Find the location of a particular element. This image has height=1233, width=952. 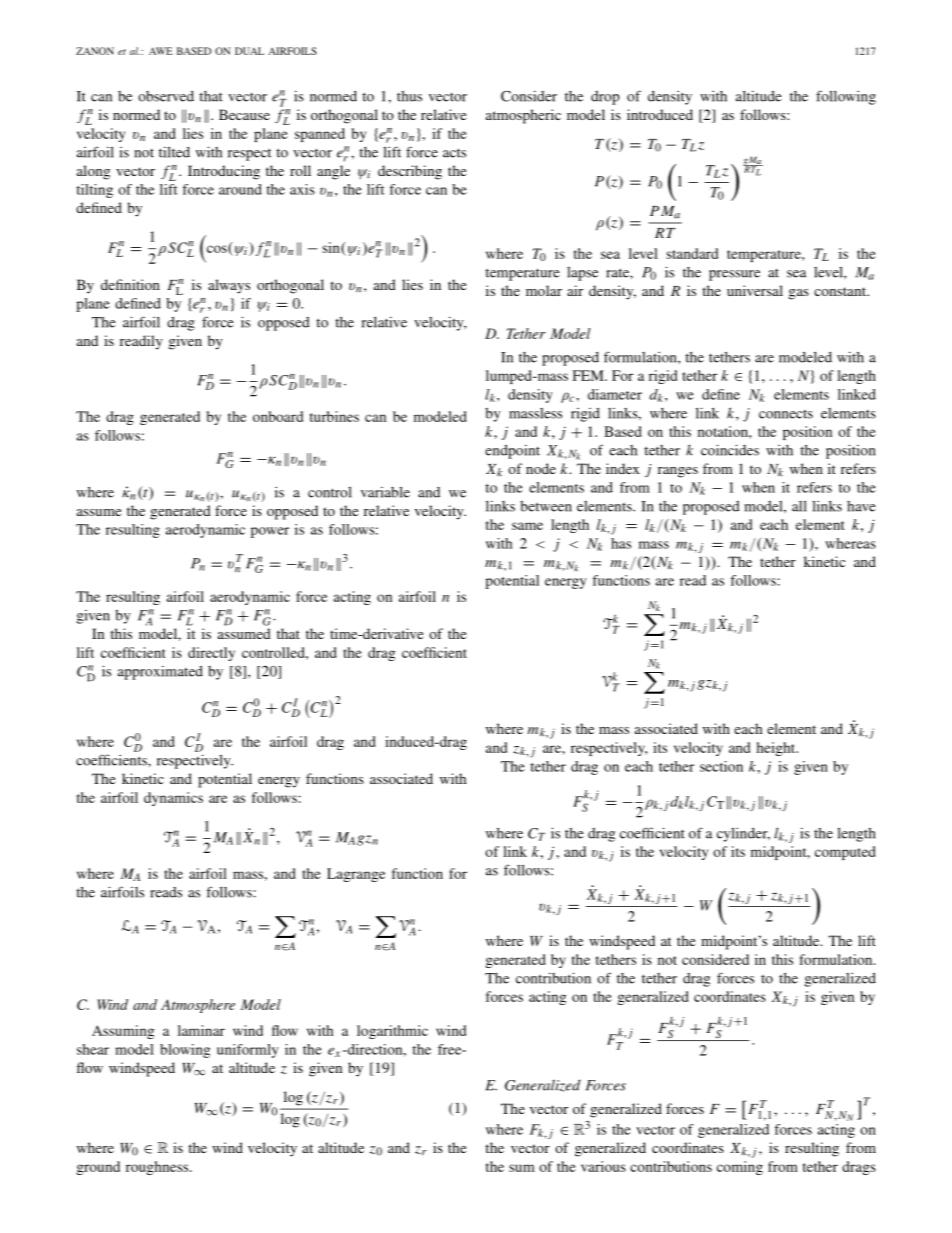

all is located at coordinates (799, 506).
